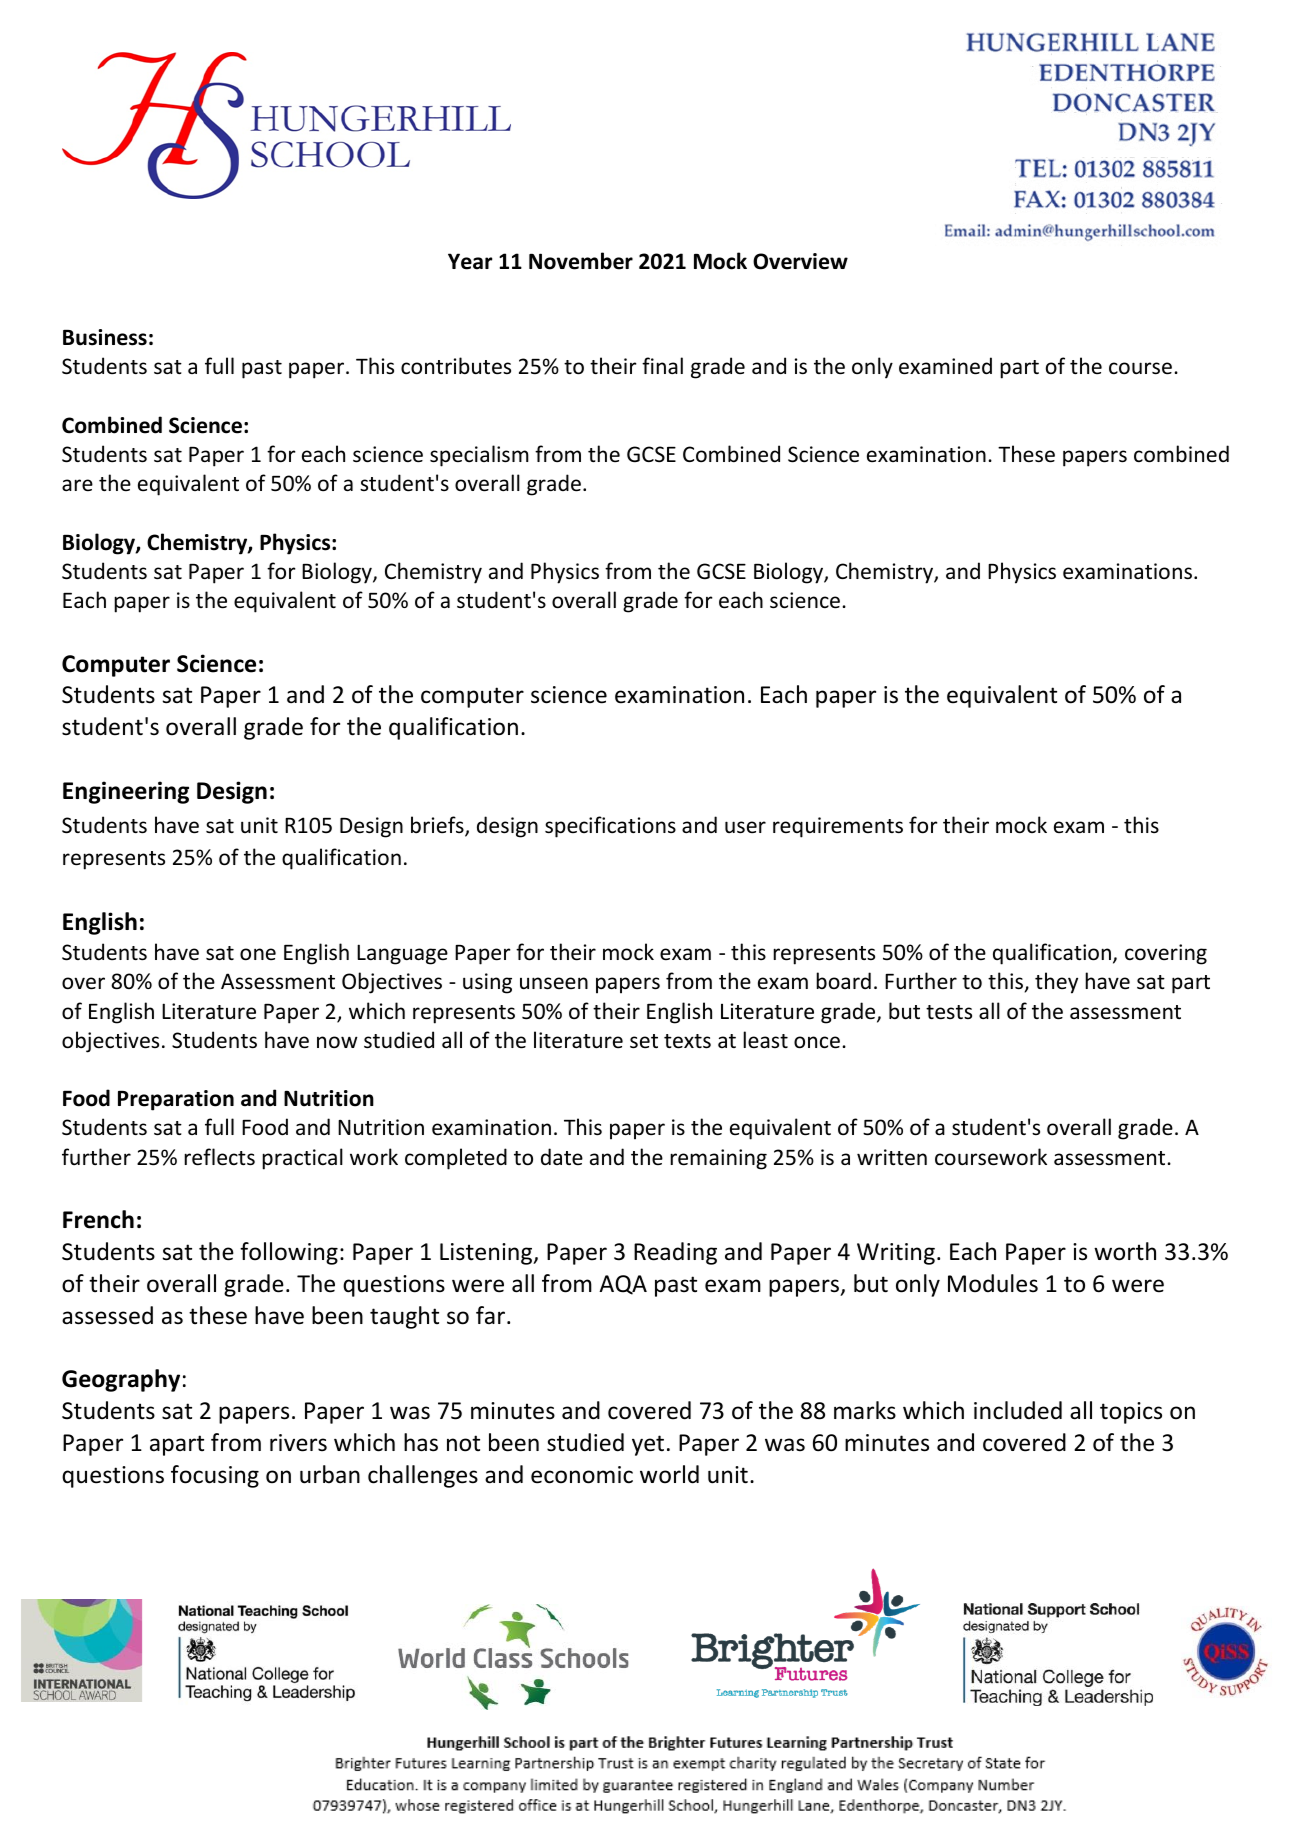 This document has width=1296, height=1833. What do you see at coordinates (581, 261) in the document?
I see `November` at bounding box center [581, 261].
